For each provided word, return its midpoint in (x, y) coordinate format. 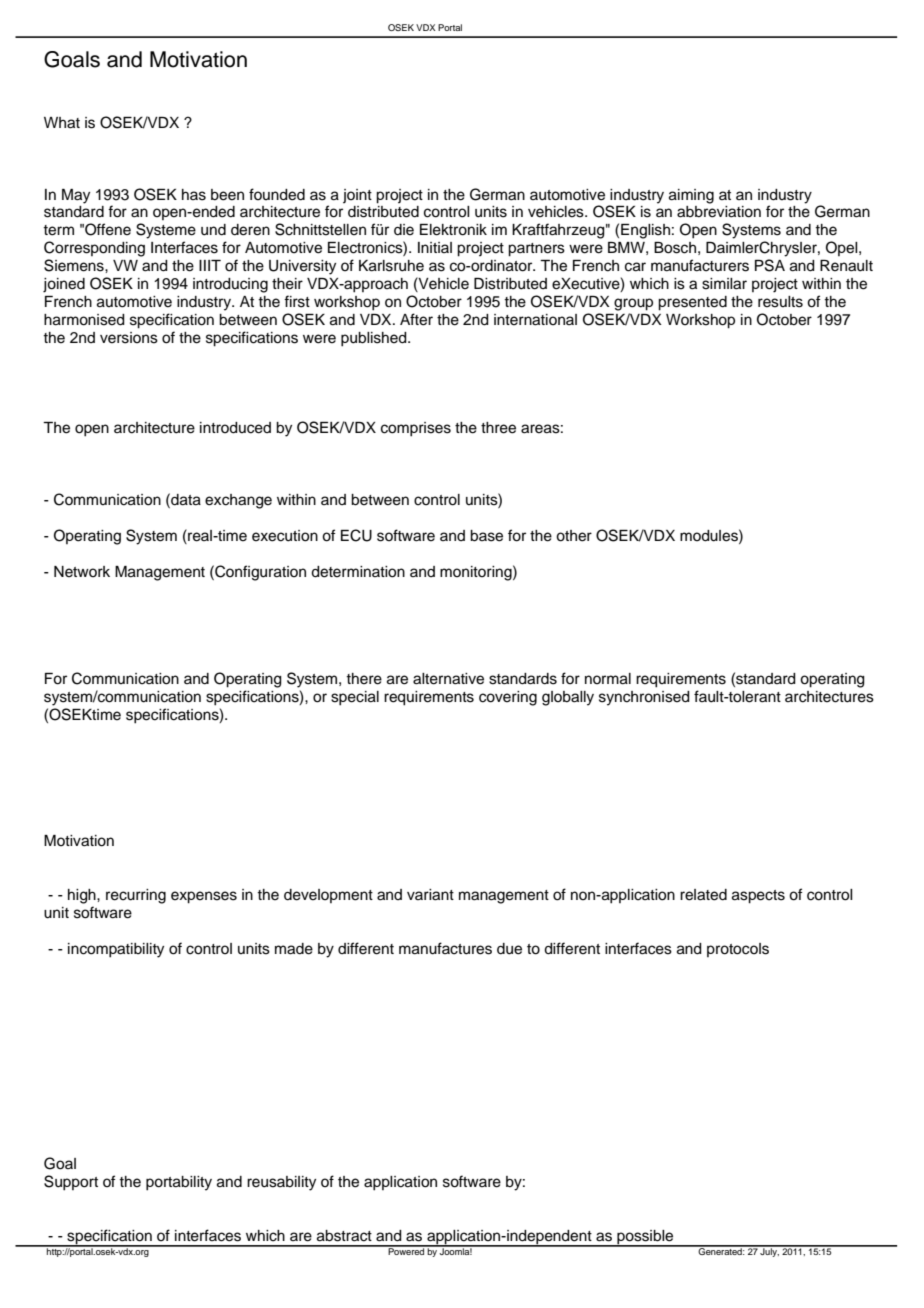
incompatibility (116, 950)
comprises (416, 429)
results (780, 302)
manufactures (445, 948)
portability (179, 1183)
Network (82, 572)
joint (357, 196)
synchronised (644, 698)
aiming (691, 196)
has (194, 195)
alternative (448, 679)
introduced (235, 428)
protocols (738, 950)
